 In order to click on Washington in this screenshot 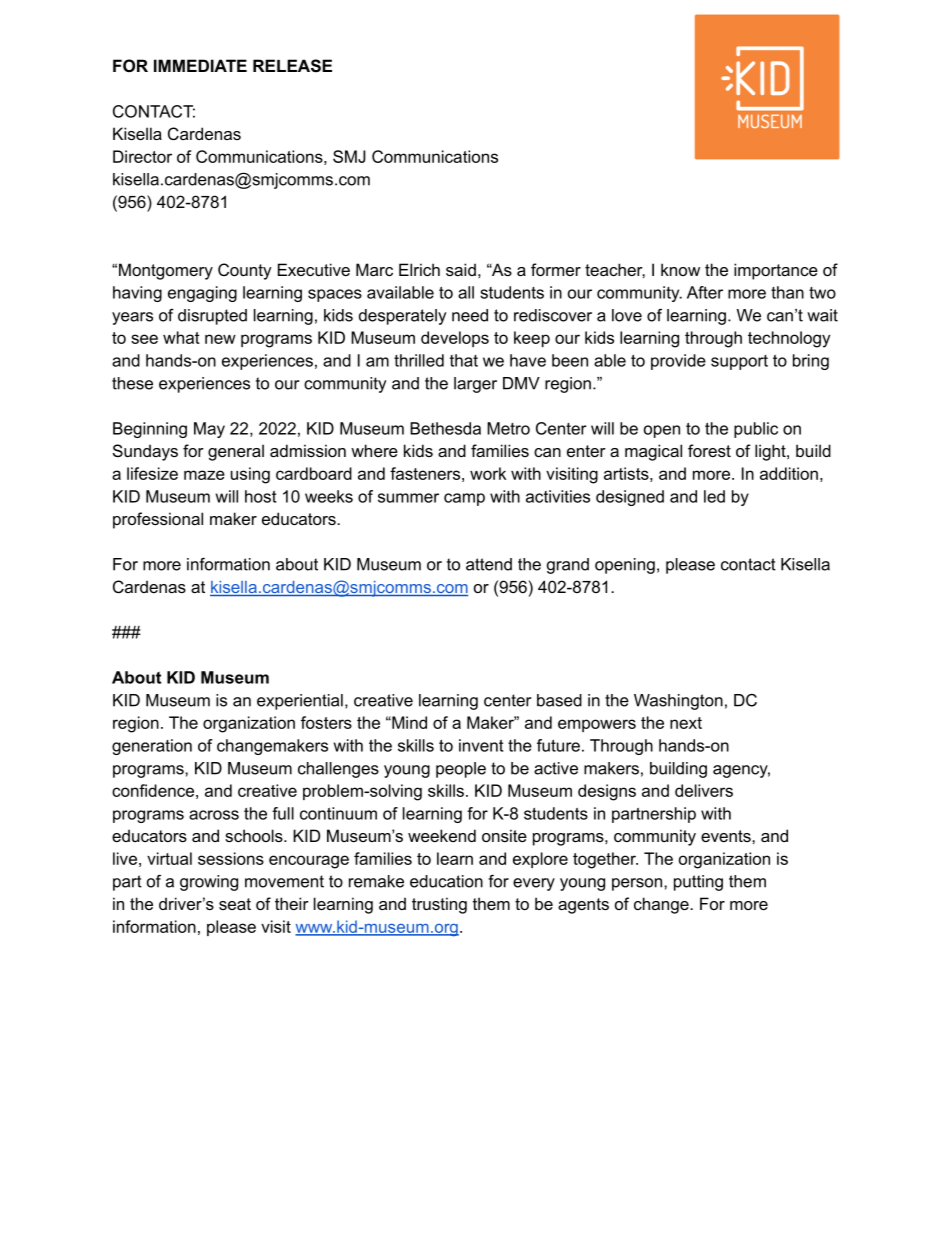, I will do `click(678, 702)`.
